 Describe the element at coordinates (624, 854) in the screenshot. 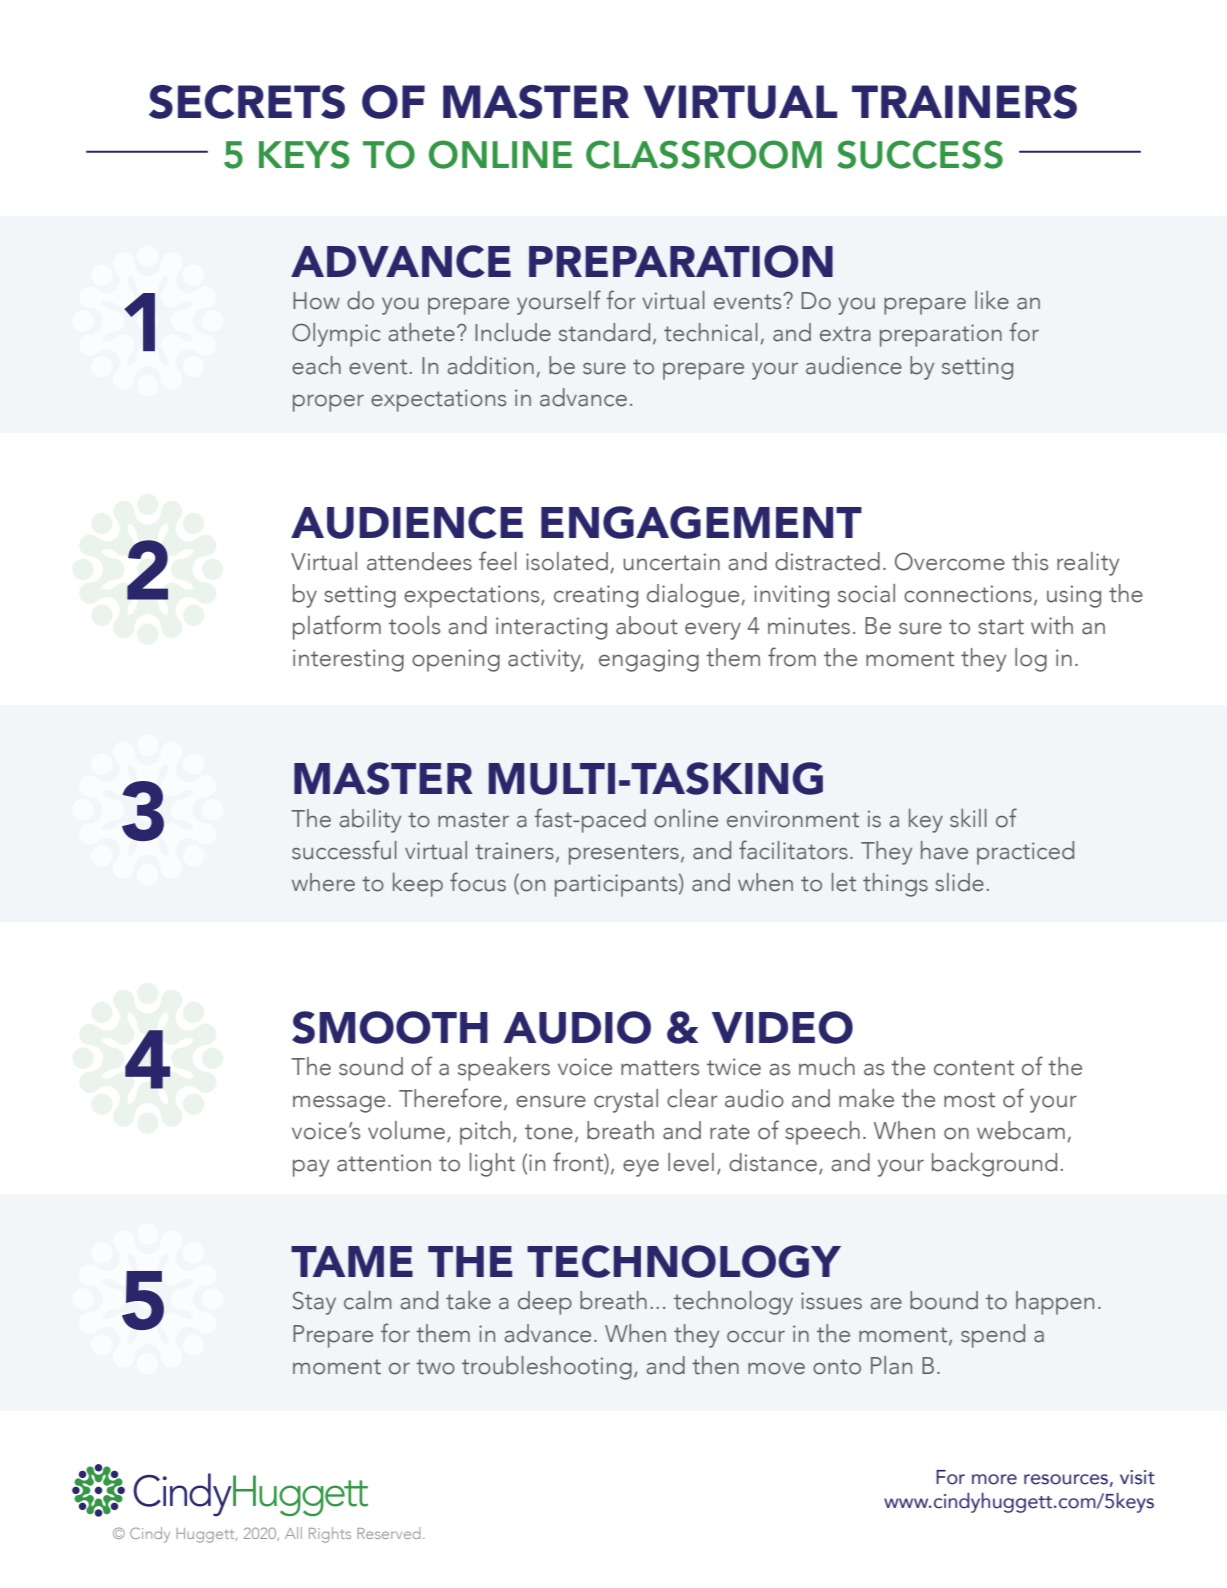

I see `presenters` at that location.
